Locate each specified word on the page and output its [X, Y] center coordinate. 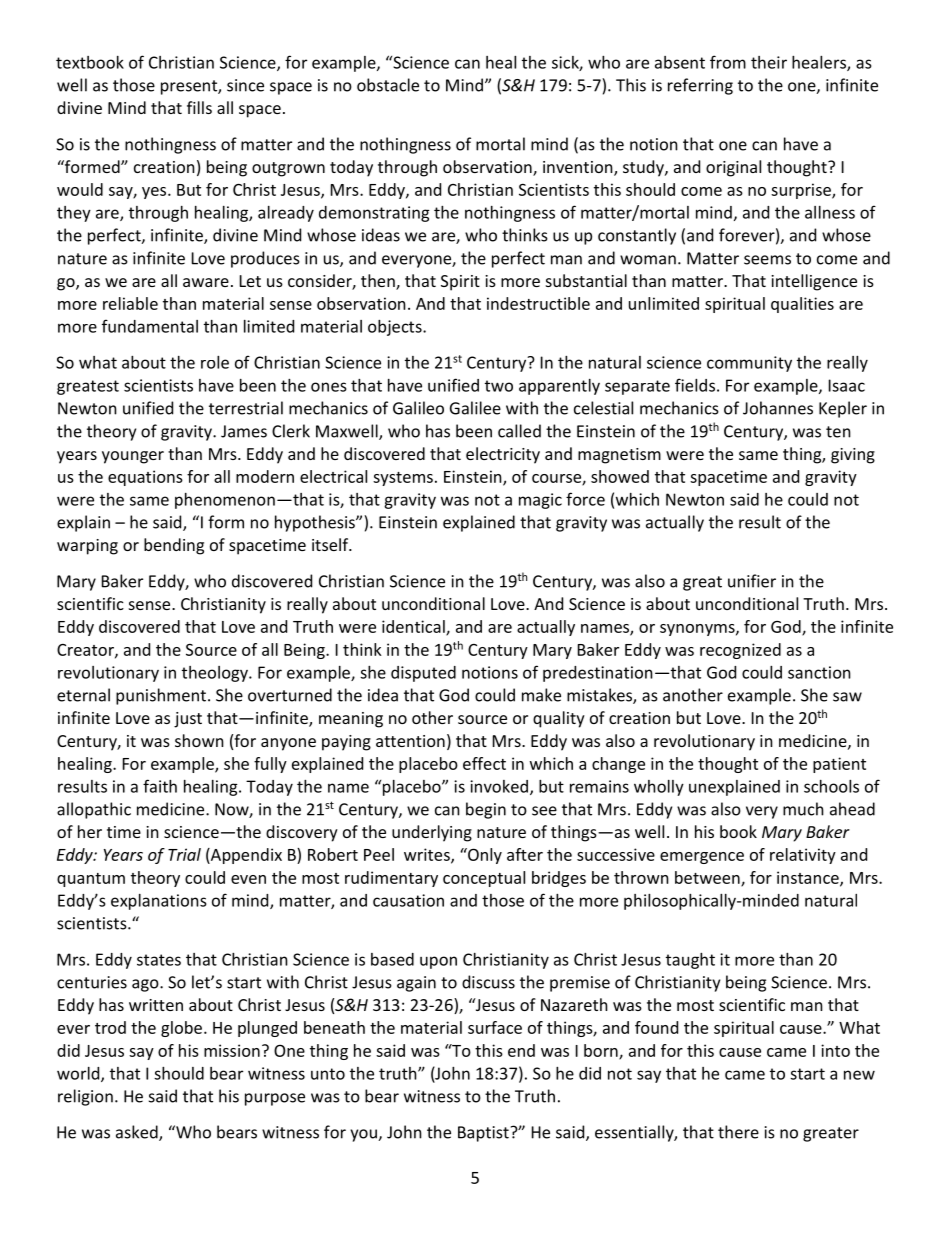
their [769, 62]
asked [138, 1133]
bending [174, 546]
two [499, 386]
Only [484, 856]
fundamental [150, 326]
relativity [803, 856]
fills [199, 107]
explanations [159, 902]
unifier [752, 581]
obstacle [388, 85]
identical [414, 627]
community [749, 364]
